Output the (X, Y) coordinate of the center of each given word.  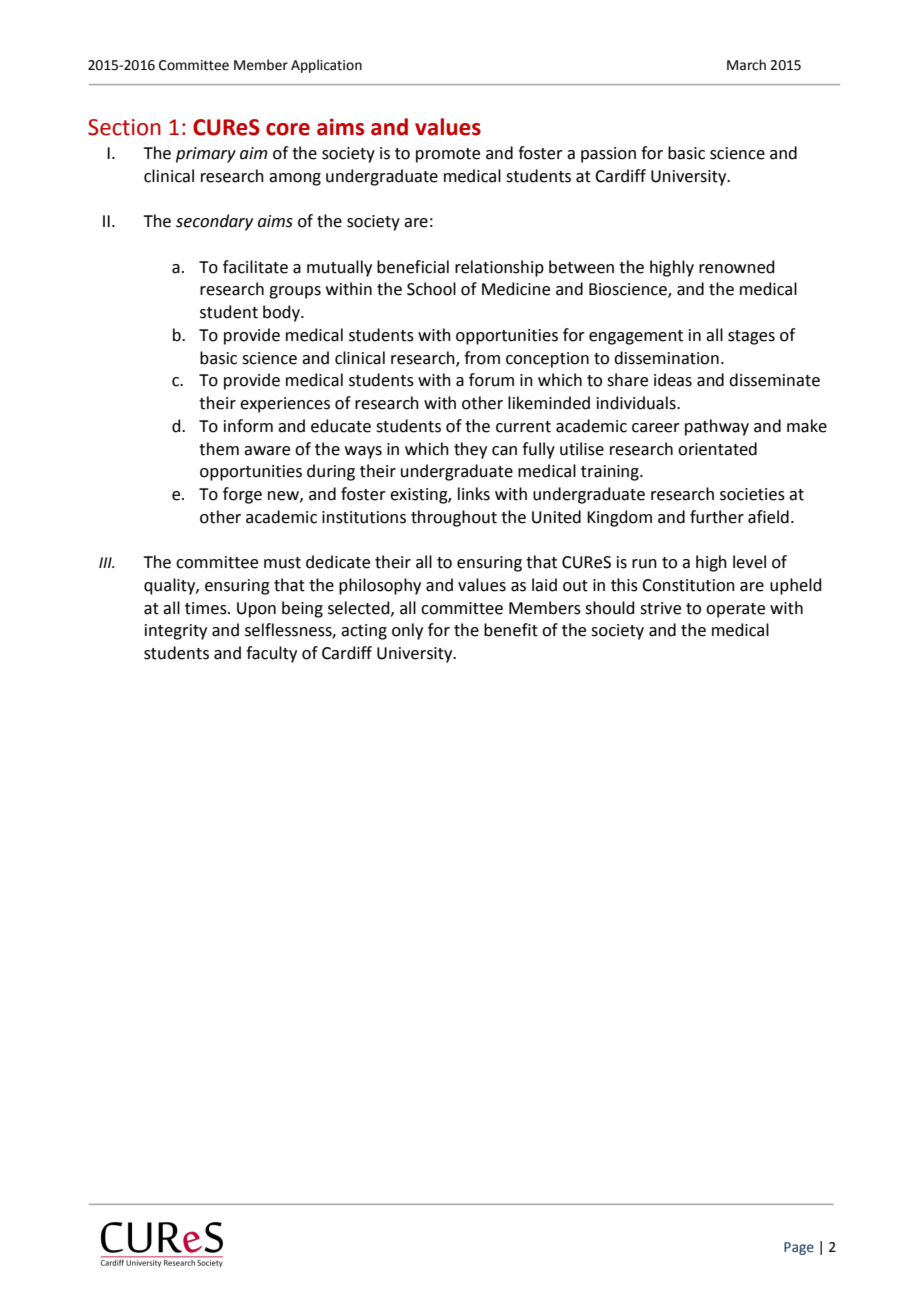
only (407, 631)
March (746, 65)
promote (448, 155)
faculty (271, 654)
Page (799, 1248)
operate (735, 610)
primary (206, 155)
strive (660, 608)
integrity (176, 632)
